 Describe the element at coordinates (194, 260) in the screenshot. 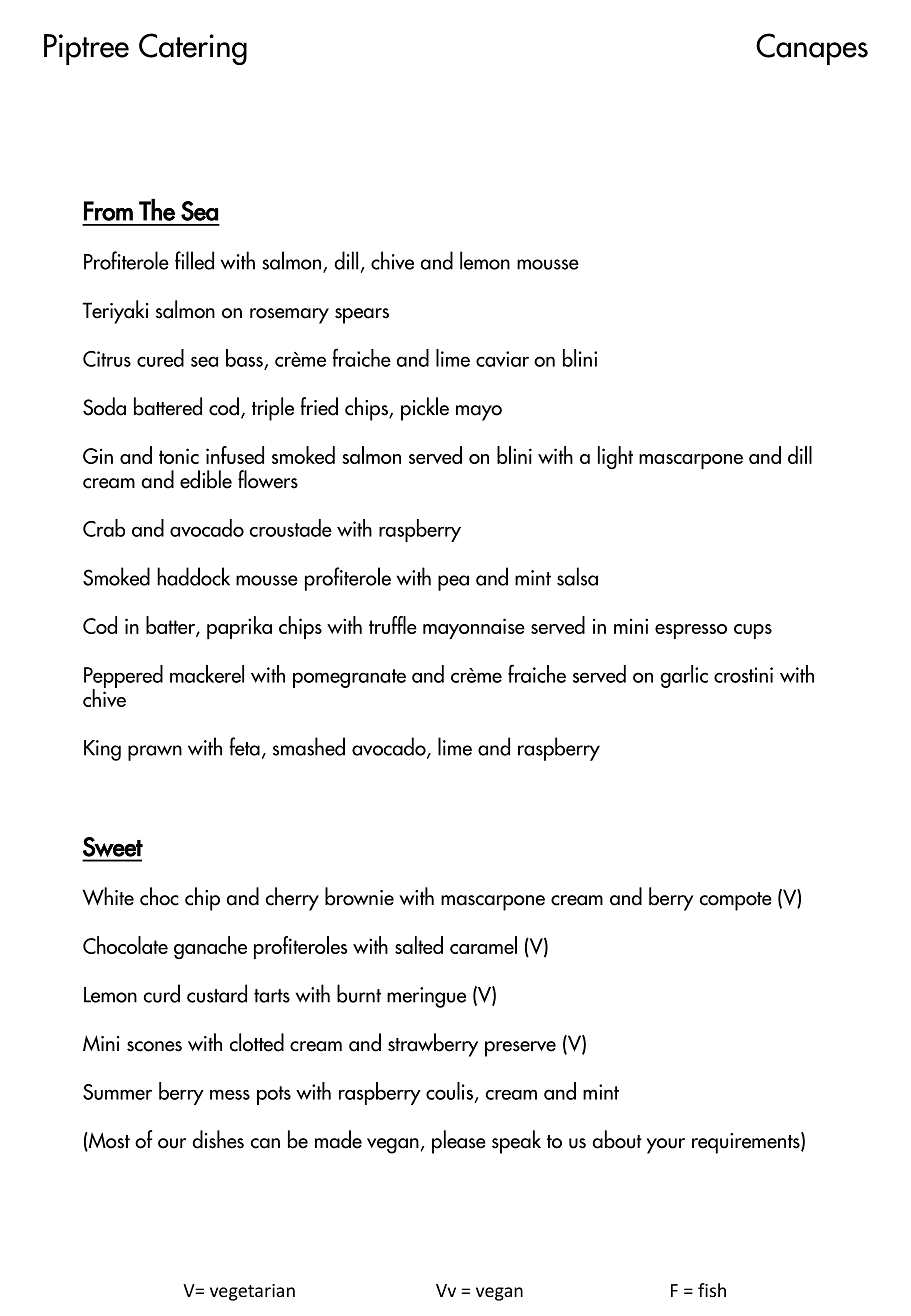

I see `filled` at that location.
